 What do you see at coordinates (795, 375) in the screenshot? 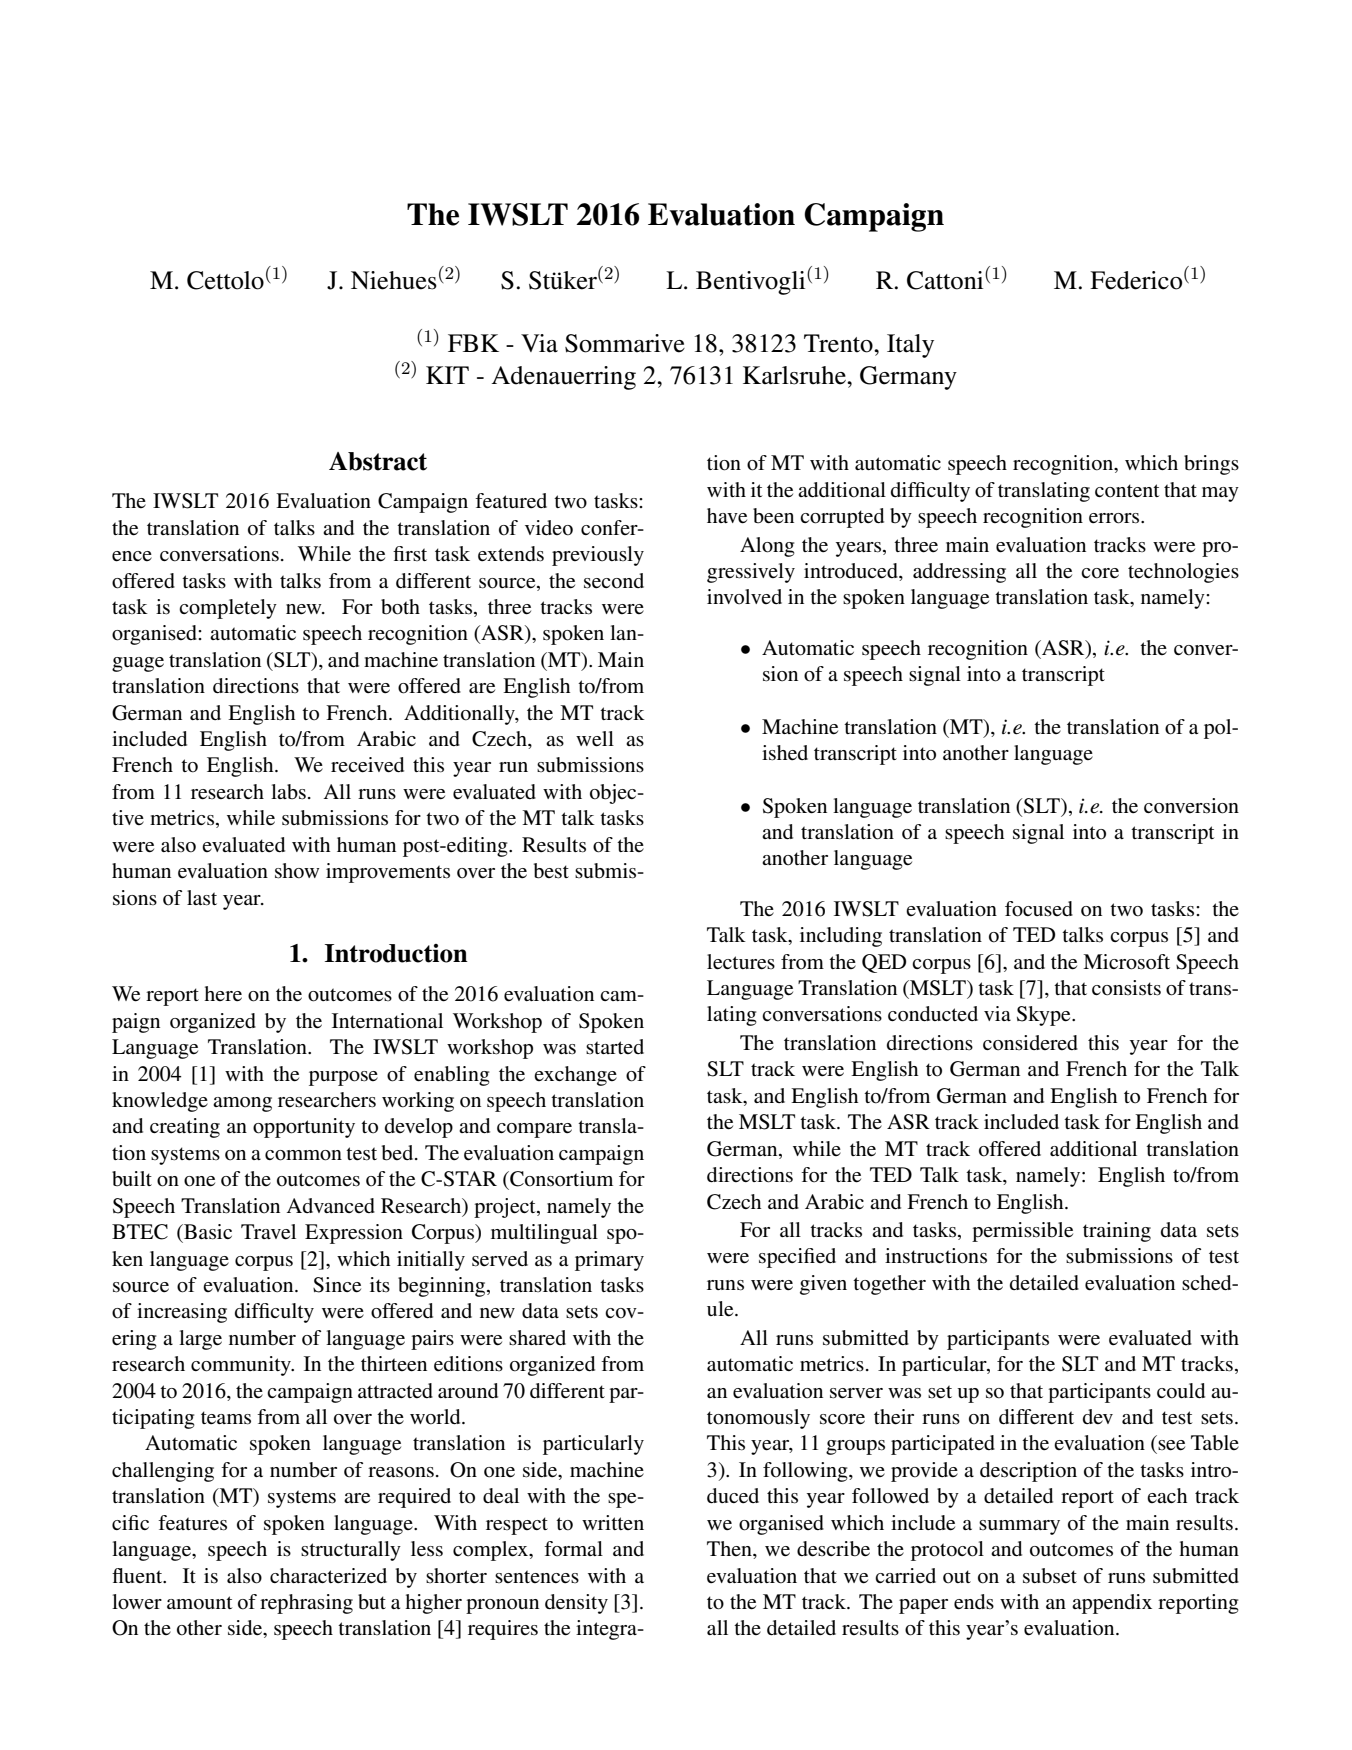
I see `Karlsruhe` at bounding box center [795, 375].
